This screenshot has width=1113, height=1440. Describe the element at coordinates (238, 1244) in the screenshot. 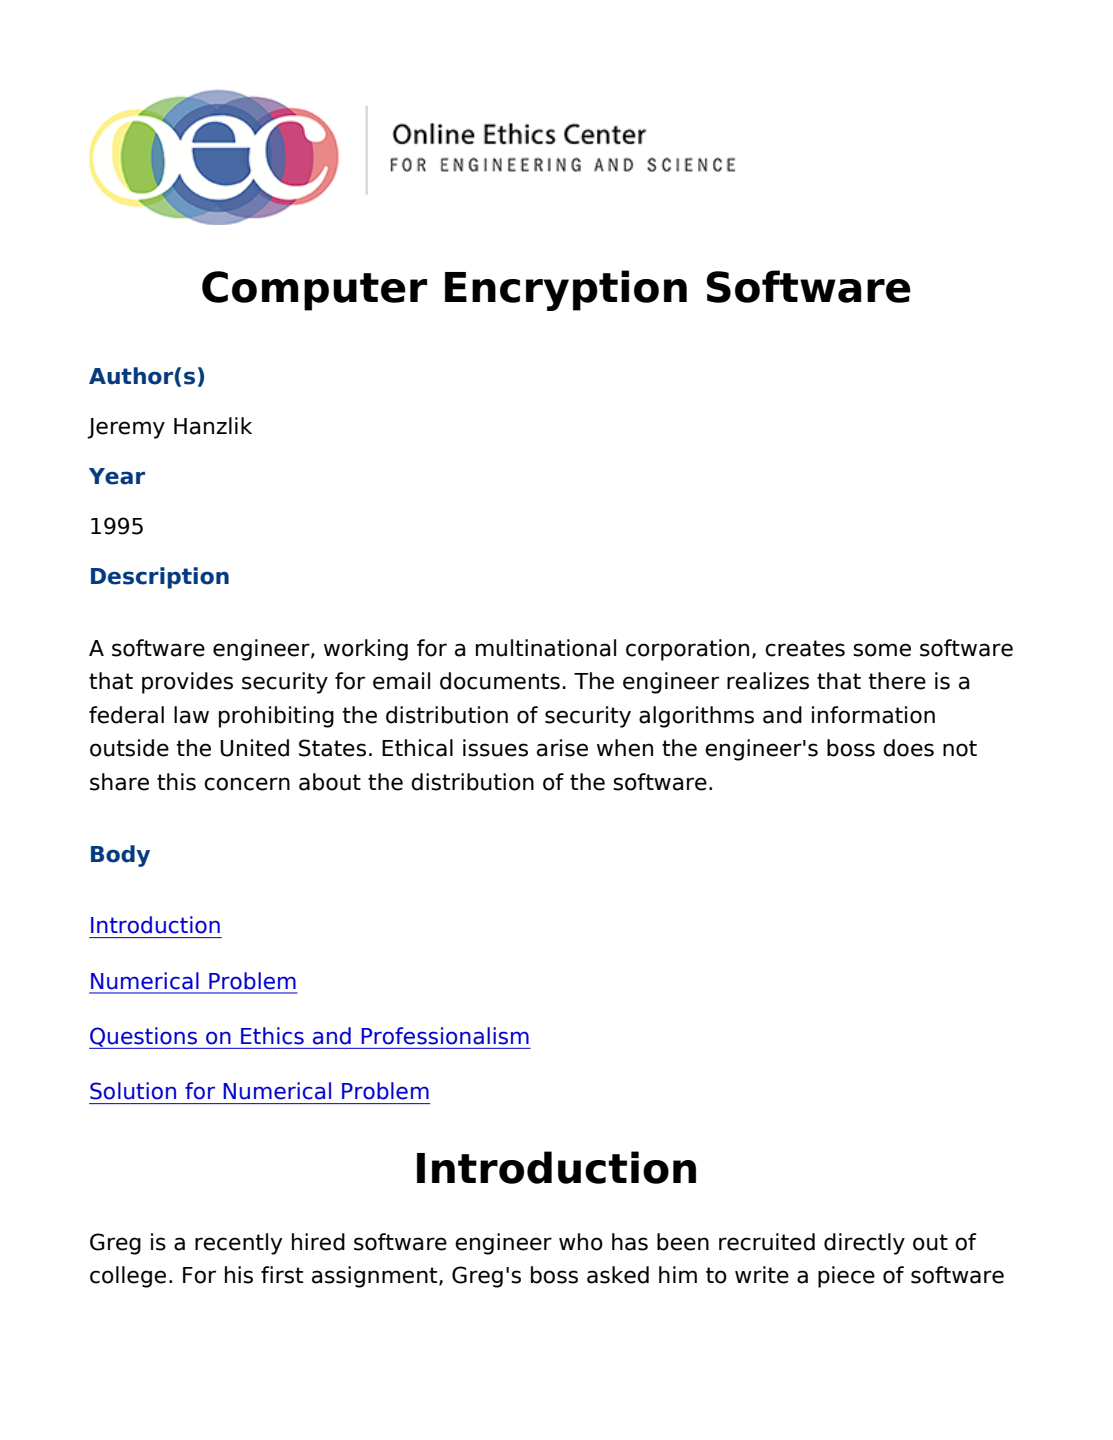

I see `recently` at that location.
